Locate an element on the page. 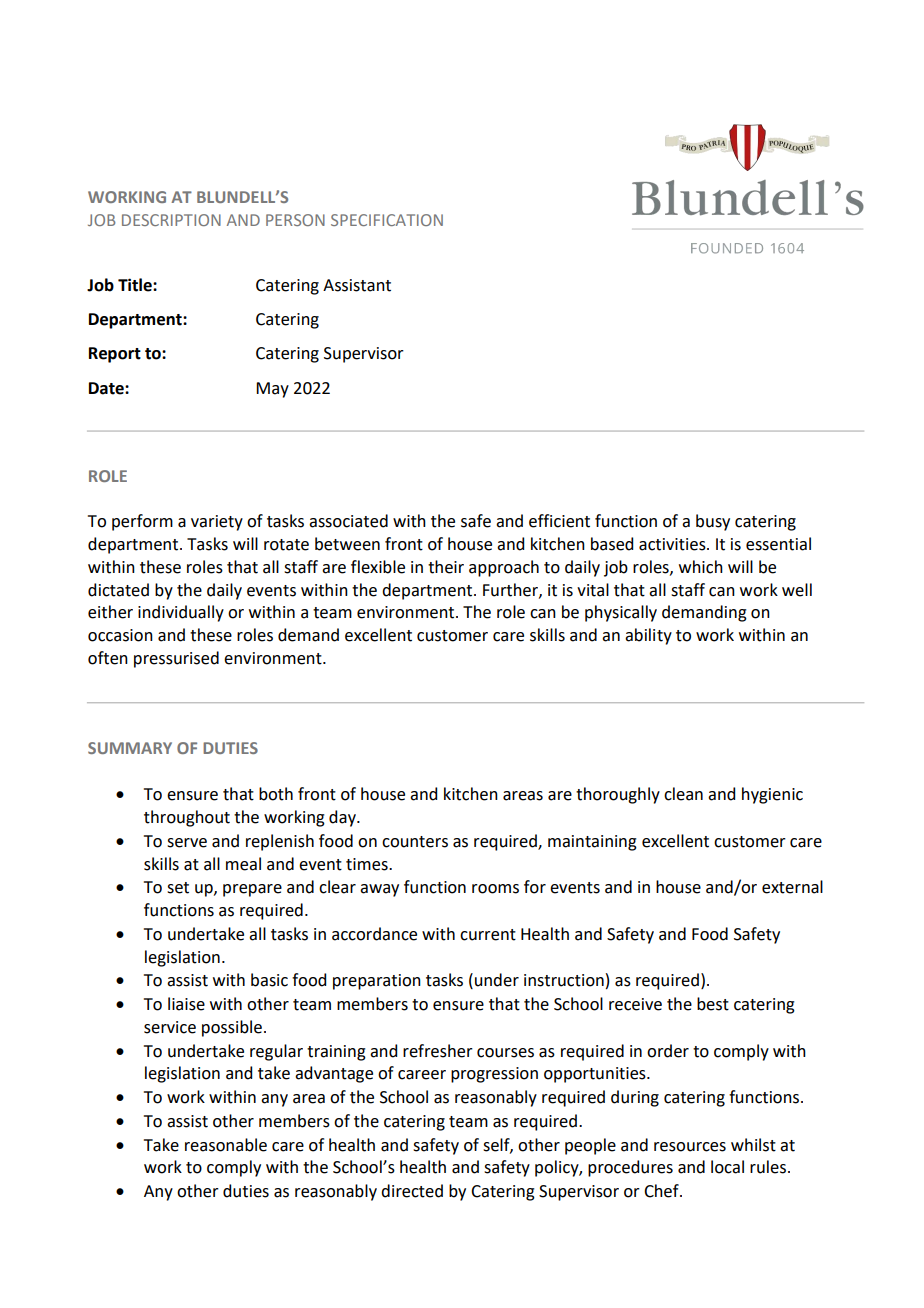  serve is located at coordinates (187, 843).
